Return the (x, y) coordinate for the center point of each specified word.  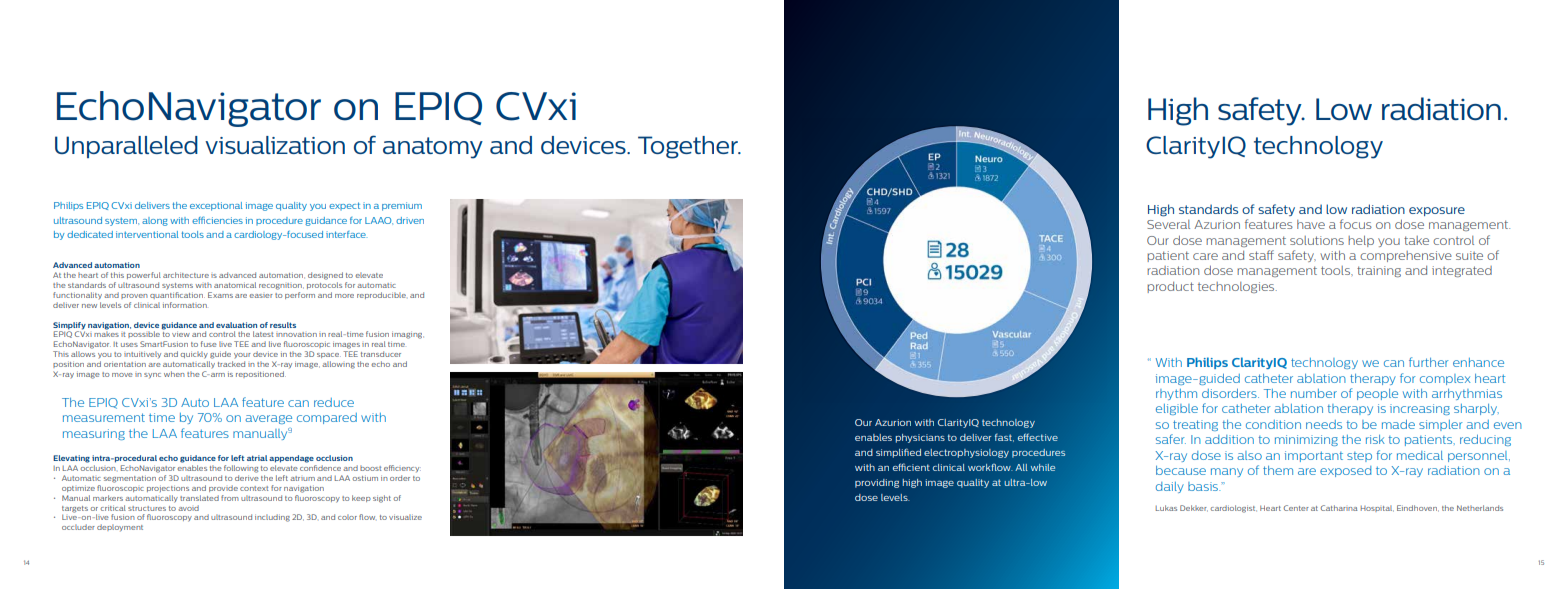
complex (1445, 379)
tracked (231, 364)
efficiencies (217, 220)
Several (1168, 224)
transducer (381, 354)
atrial (257, 458)
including (272, 518)
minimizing (1306, 440)
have (1311, 224)
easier (261, 296)
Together (689, 147)
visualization (275, 145)
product (1170, 287)
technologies (1237, 287)
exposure (1437, 211)
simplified (898, 453)
